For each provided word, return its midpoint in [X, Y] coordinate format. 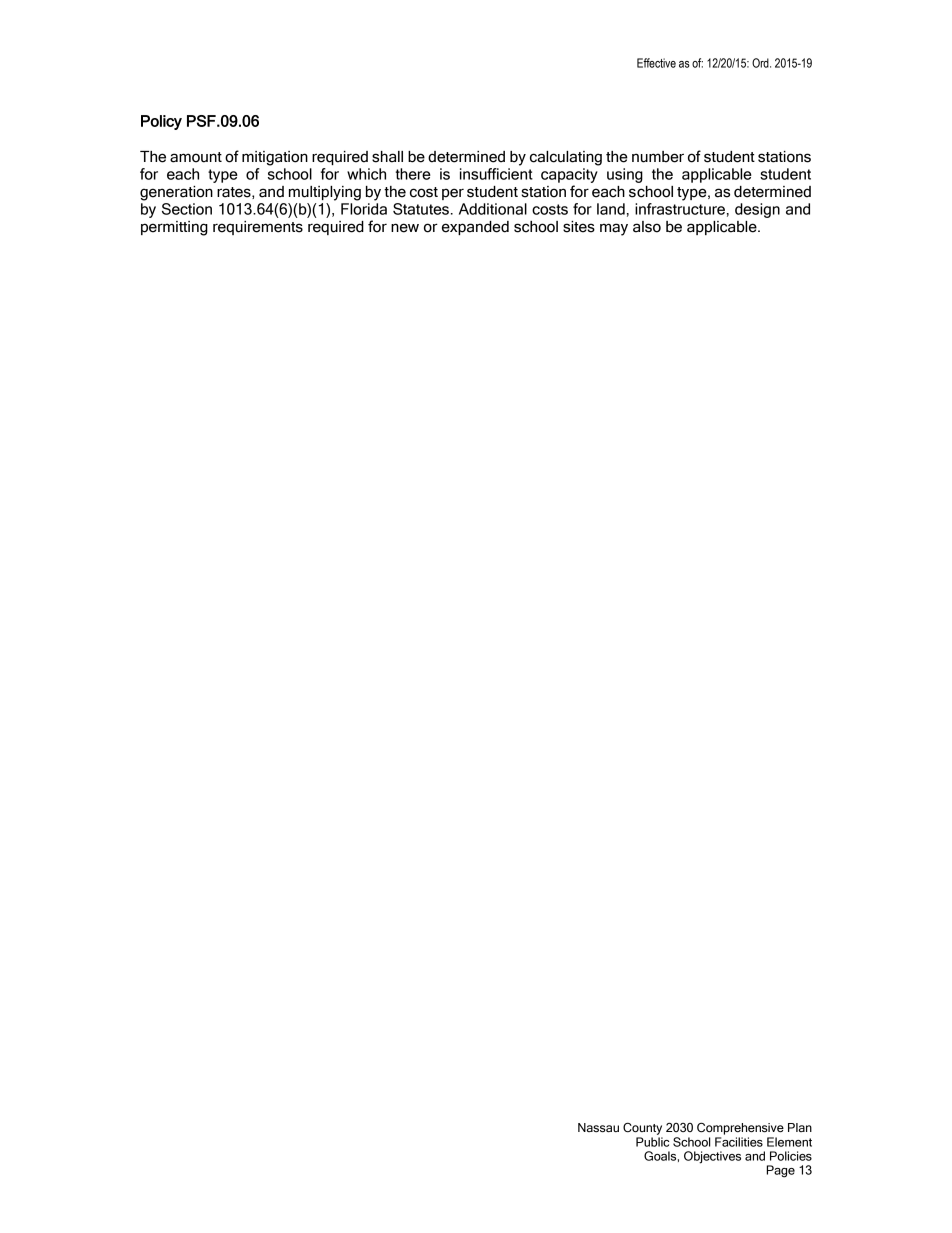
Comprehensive [740, 1128]
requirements [258, 228]
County [642, 1129]
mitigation [275, 158]
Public [652, 1142]
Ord [761, 63]
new [405, 228]
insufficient [496, 174]
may [614, 229]
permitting [174, 228]
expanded [475, 228]
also [647, 227]
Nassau [598, 1128]
